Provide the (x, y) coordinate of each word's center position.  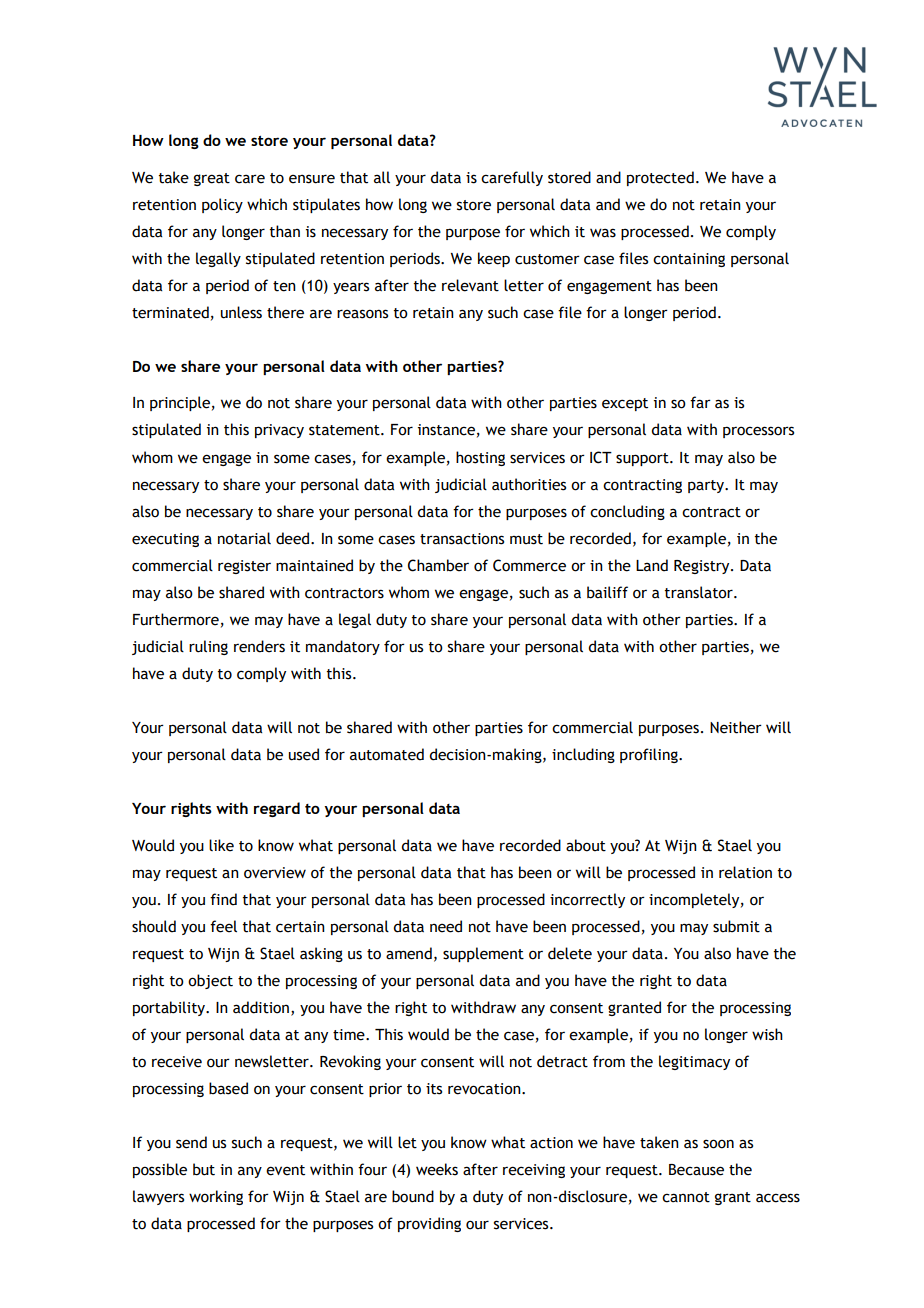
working (216, 1197)
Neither (736, 727)
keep (494, 259)
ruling (208, 647)
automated (387, 754)
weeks (437, 1169)
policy (222, 205)
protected (660, 178)
